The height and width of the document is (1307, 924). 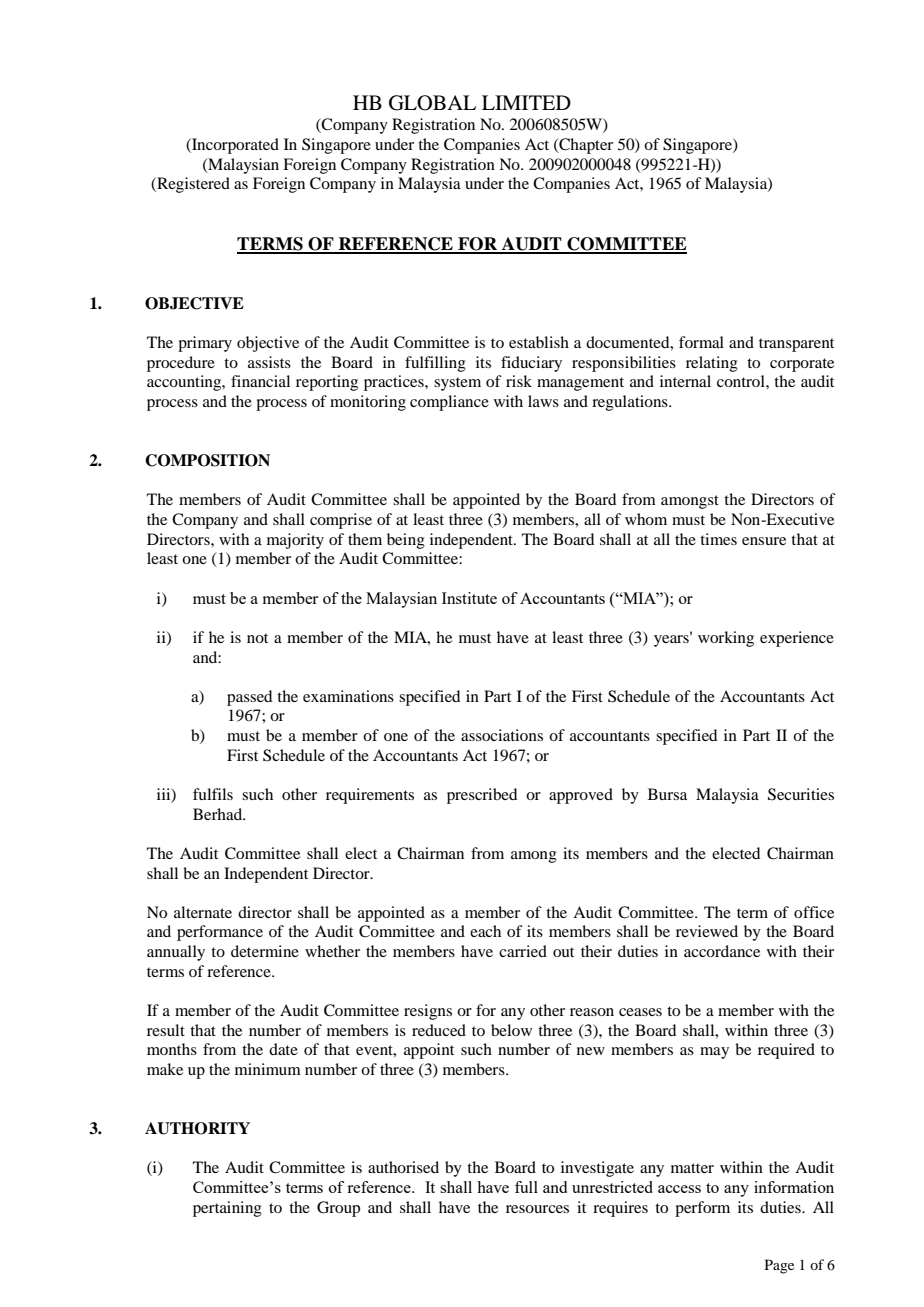 I want to click on Berhad, so click(x=219, y=814).
